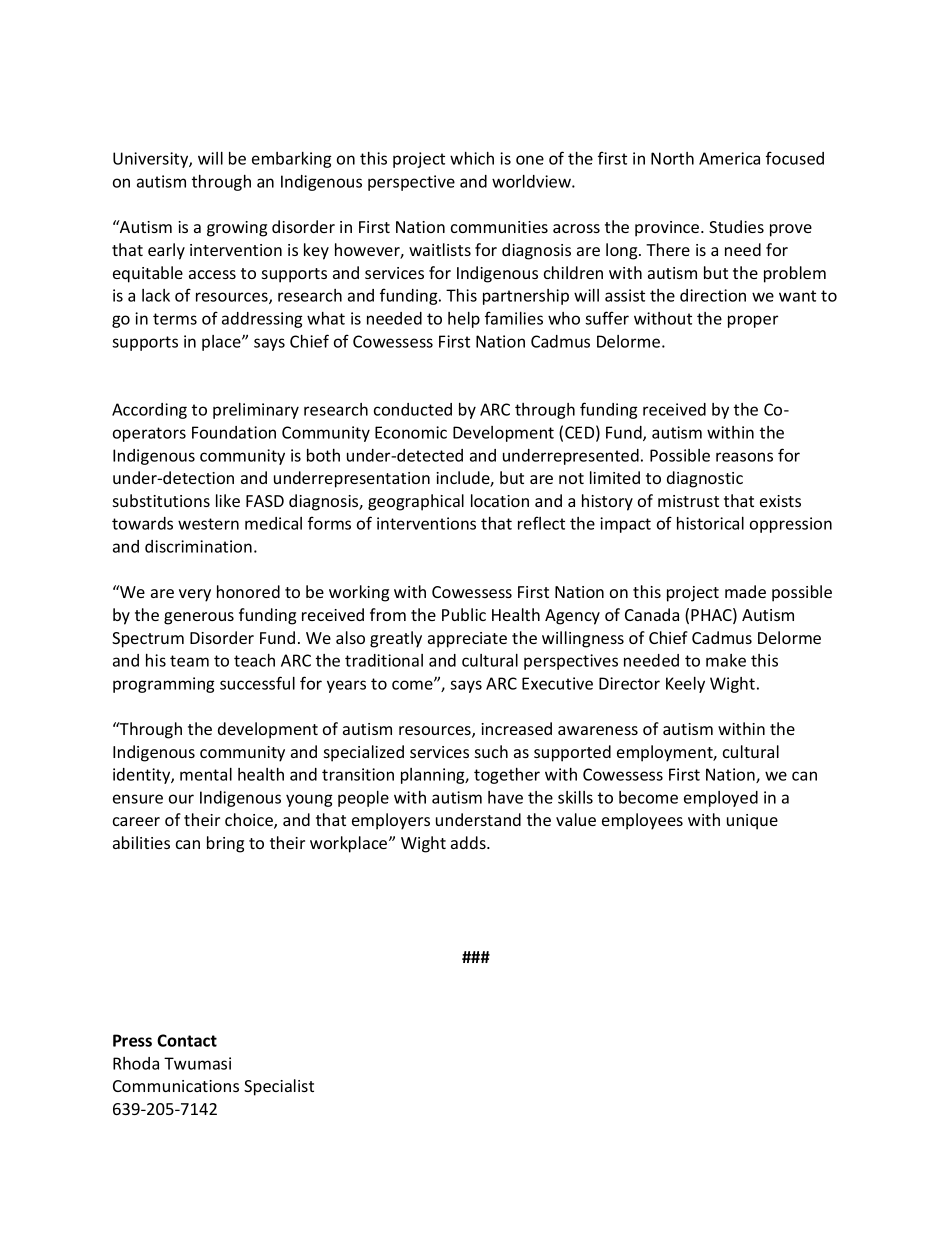 The height and width of the image is (1233, 952). Describe the element at coordinates (469, 842) in the image. I see `adds` at that location.
